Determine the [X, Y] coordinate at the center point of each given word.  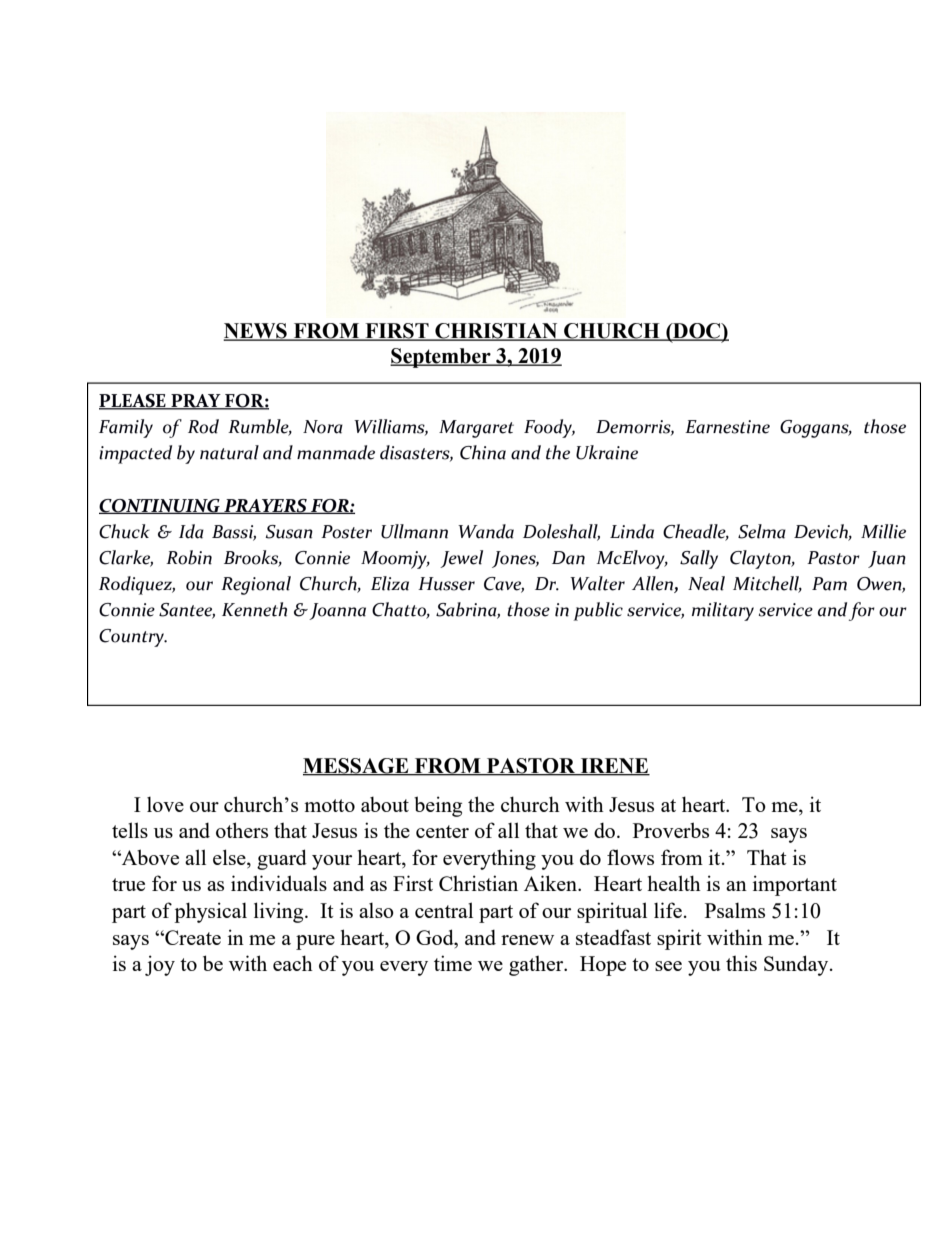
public [598, 611]
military [723, 611]
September [441, 358]
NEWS [256, 332]
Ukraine [607, 452]
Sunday [797, 965]
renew [527, 940]
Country [133, 638]
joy [160, 965]
